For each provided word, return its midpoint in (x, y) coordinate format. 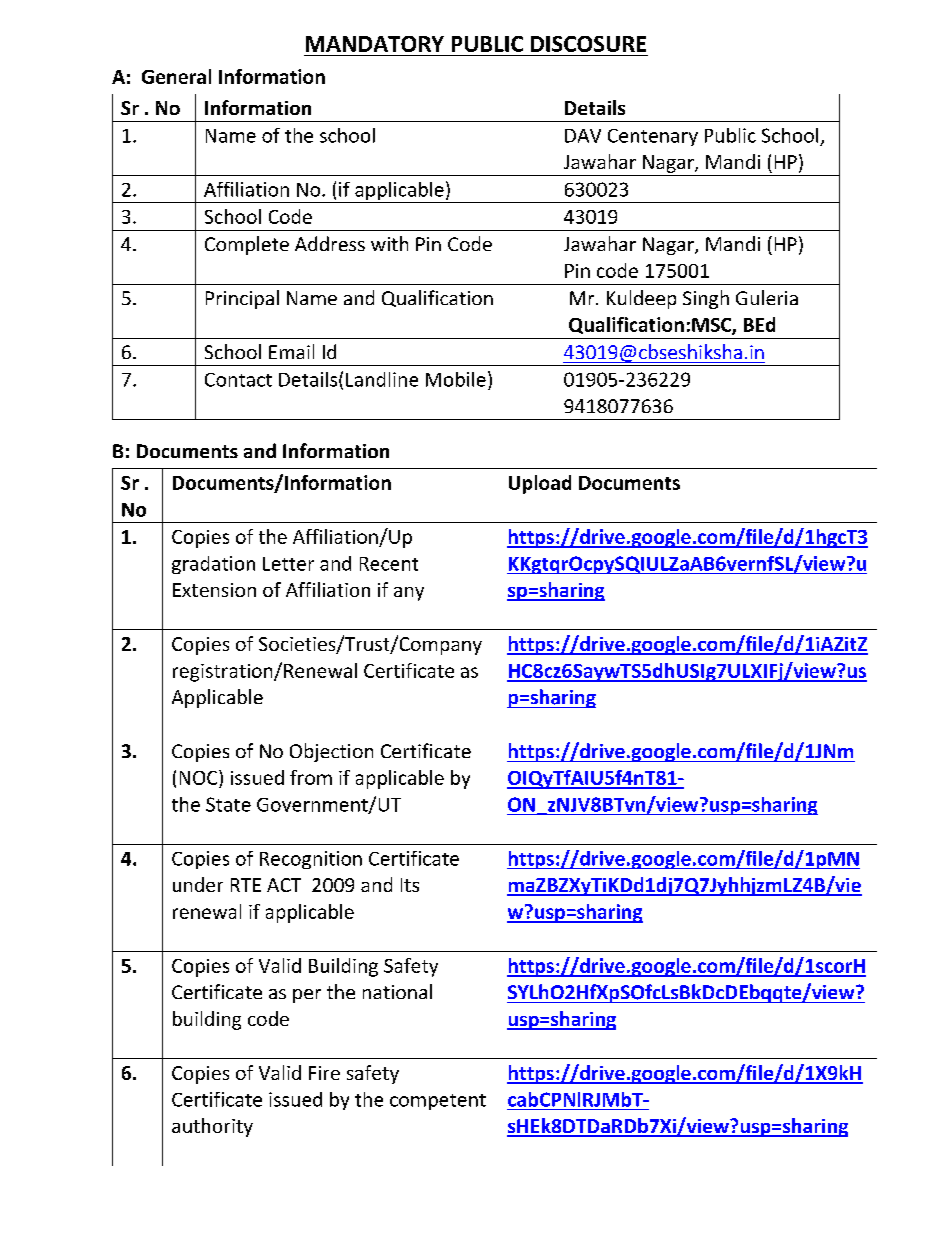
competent (438, 1102)
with (389, 243)
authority (212, 1127)
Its (410, 885)
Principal (242, 299)
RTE (246, 885)
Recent (389, 564)
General (176, 76)
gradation (213, 565)
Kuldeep (641, 299)
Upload (540, 484)
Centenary (653, 137)
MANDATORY (375, 44)
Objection (331, 752)
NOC (200, 777)
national (397, 991)
